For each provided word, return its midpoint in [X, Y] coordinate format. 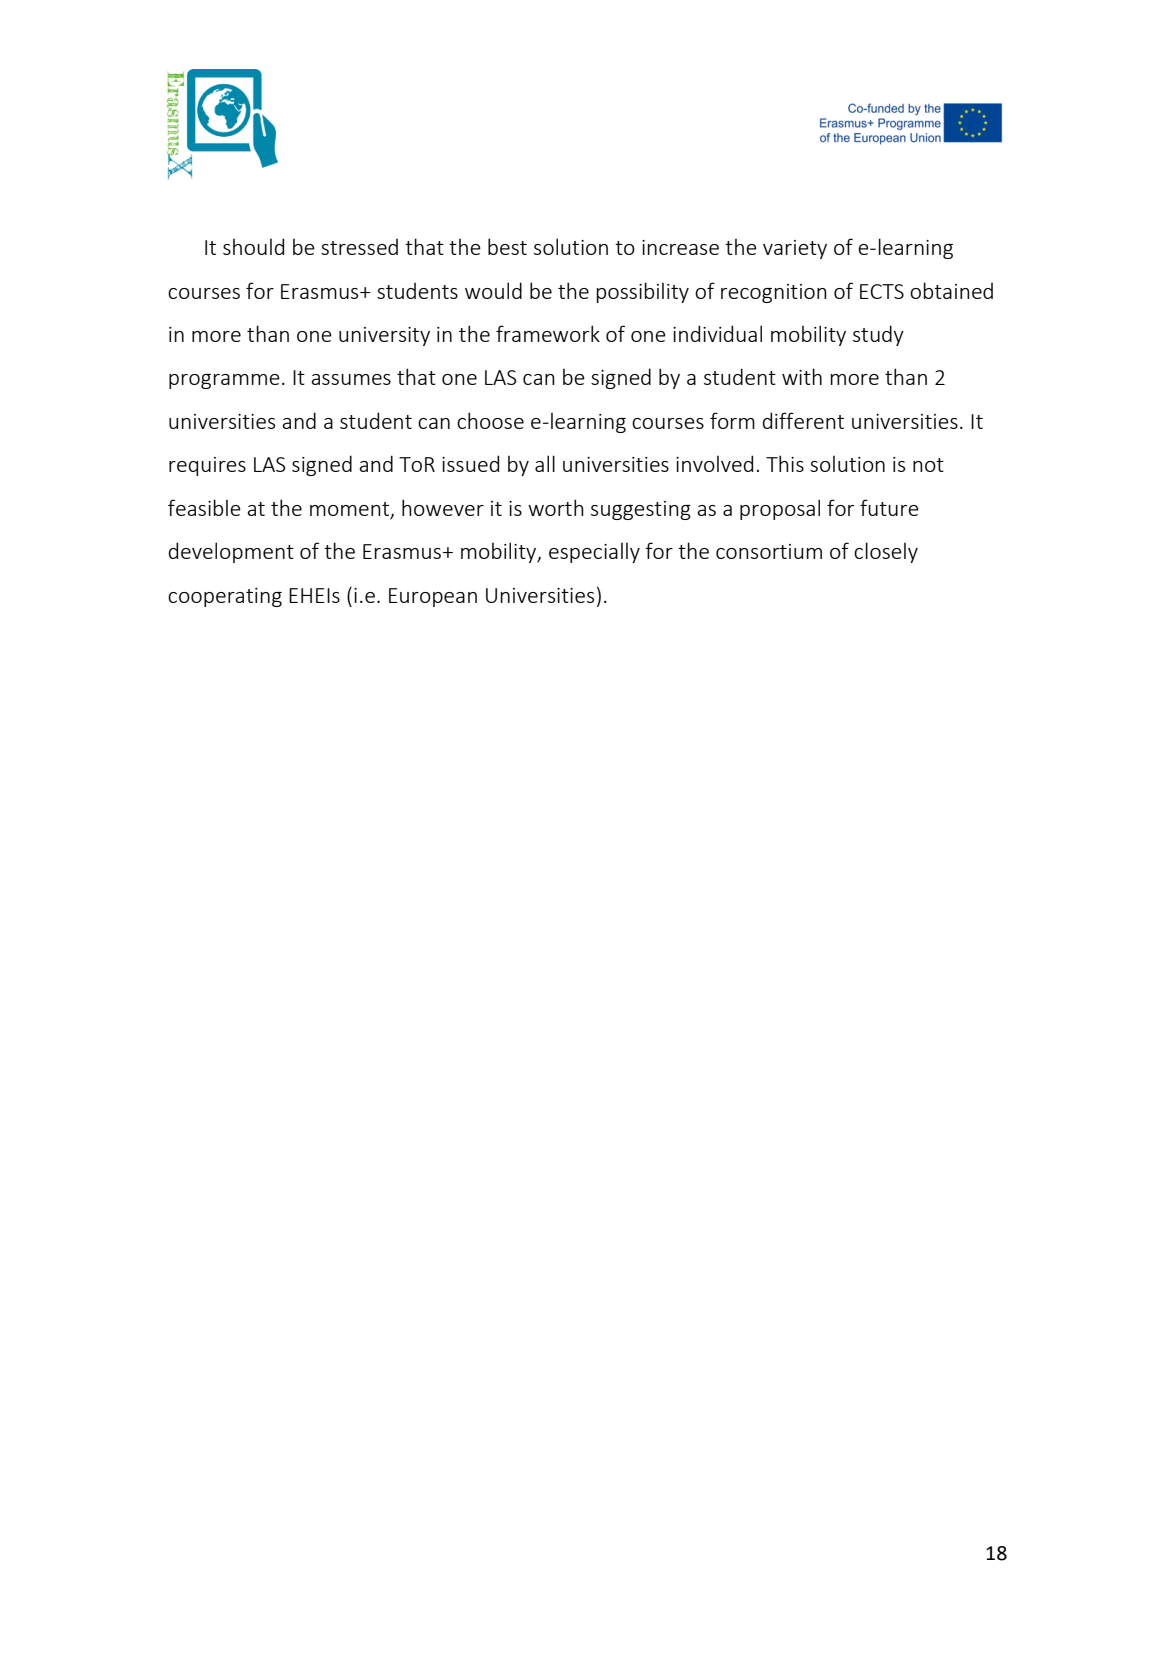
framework [548, 333]
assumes [351, 379]
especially [594, 553]
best [507, 246]
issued [470, 463]
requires [207, 466]
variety [795, 249]
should [253, 246]
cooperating [225, 597]
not [928, 465]
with [802, 376]
